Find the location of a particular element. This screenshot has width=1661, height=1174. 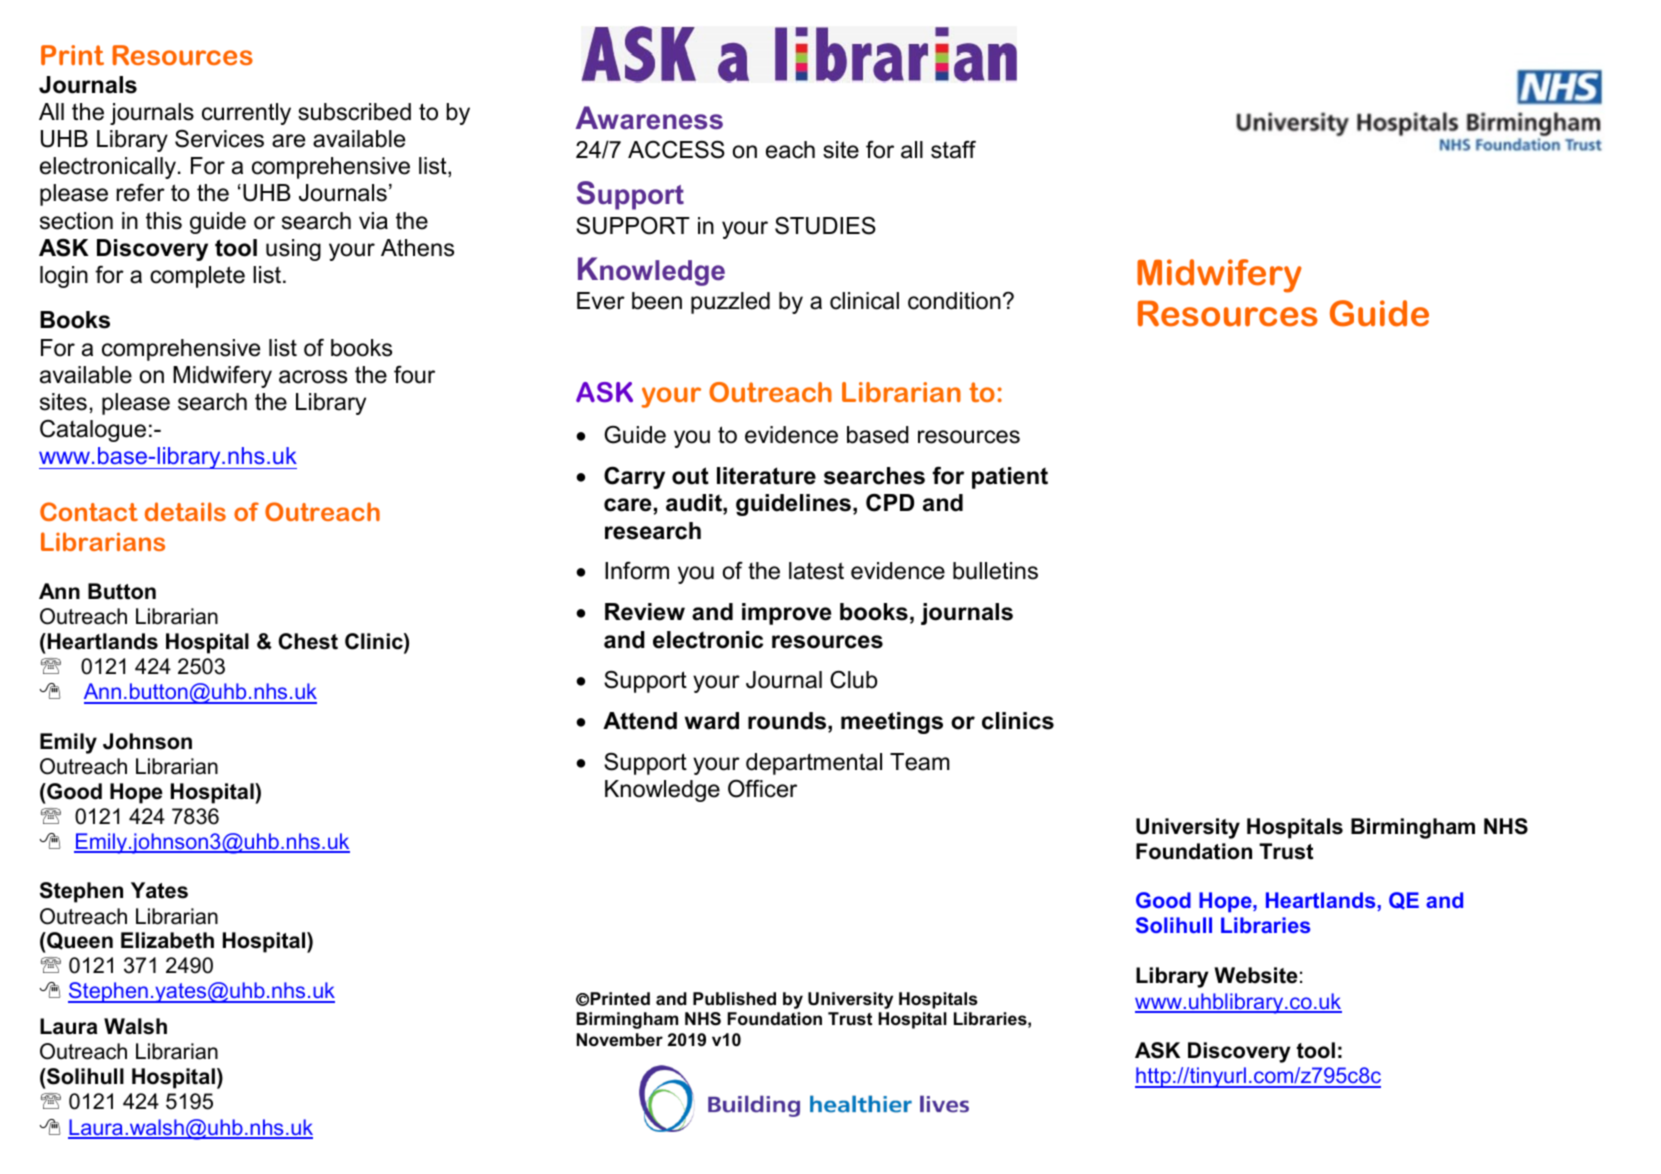

details is located at coordinates (185, 511).
